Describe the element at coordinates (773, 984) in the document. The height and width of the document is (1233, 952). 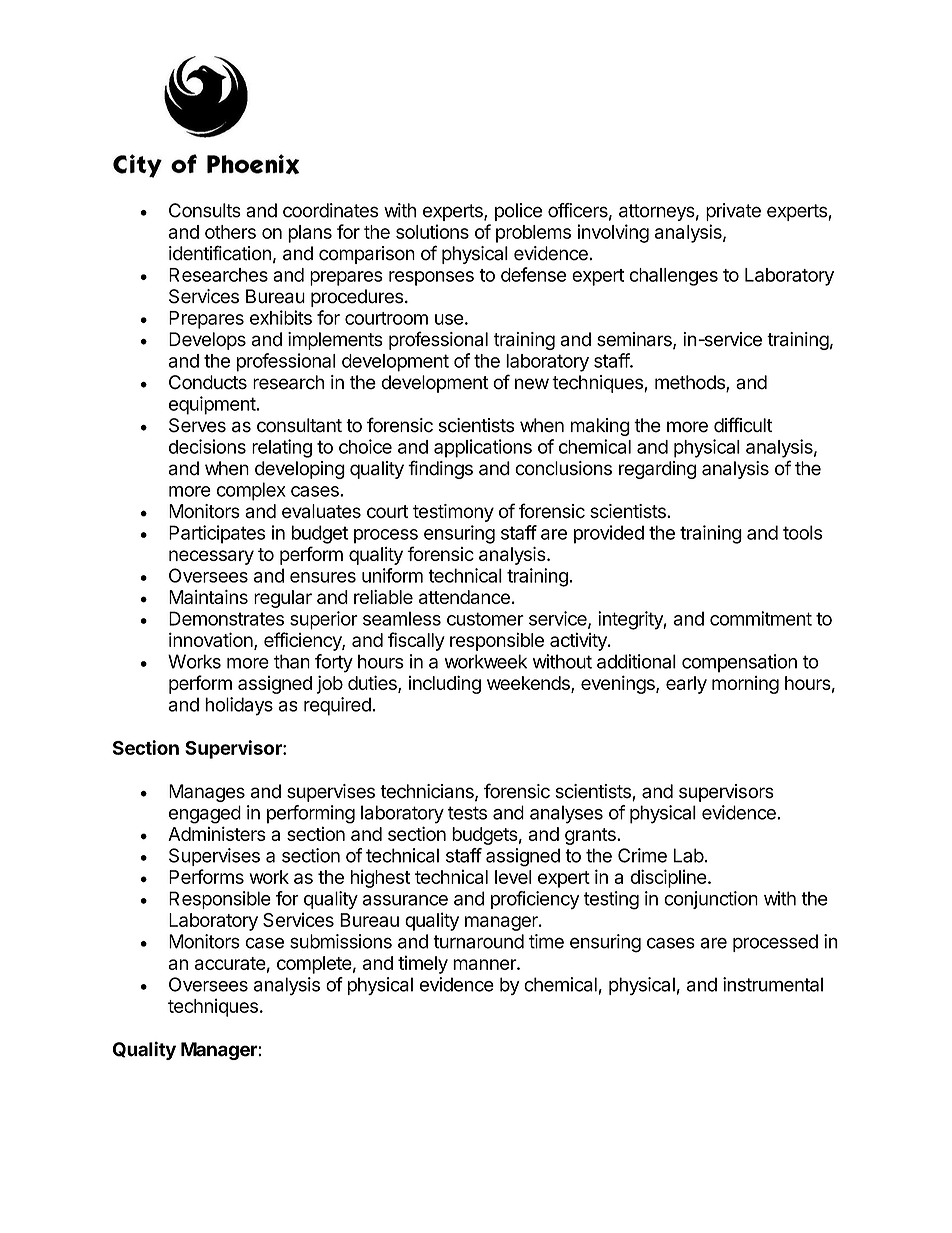
I see `instrumental` at that location.
